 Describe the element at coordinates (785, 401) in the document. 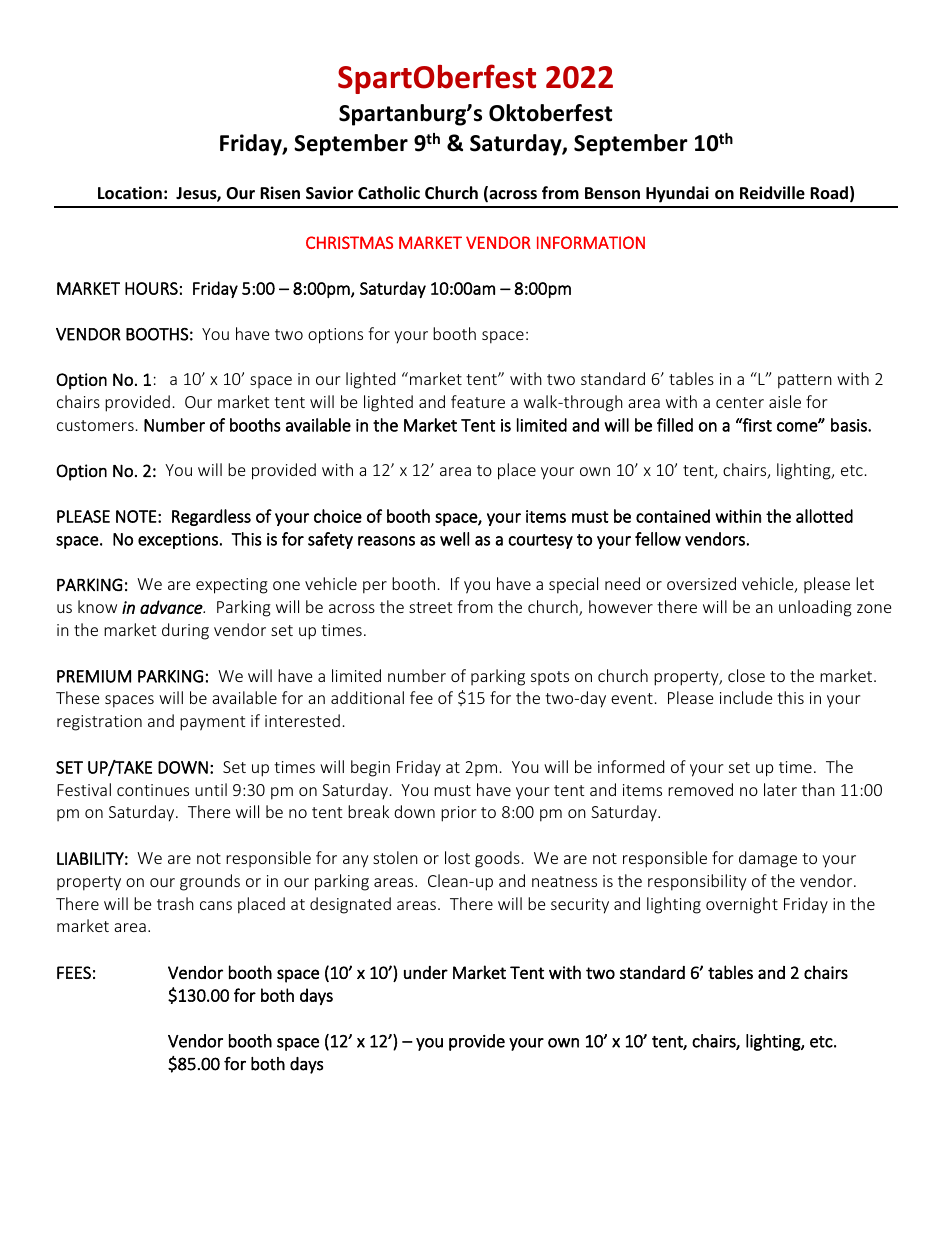

I see `aisle` at that location.
